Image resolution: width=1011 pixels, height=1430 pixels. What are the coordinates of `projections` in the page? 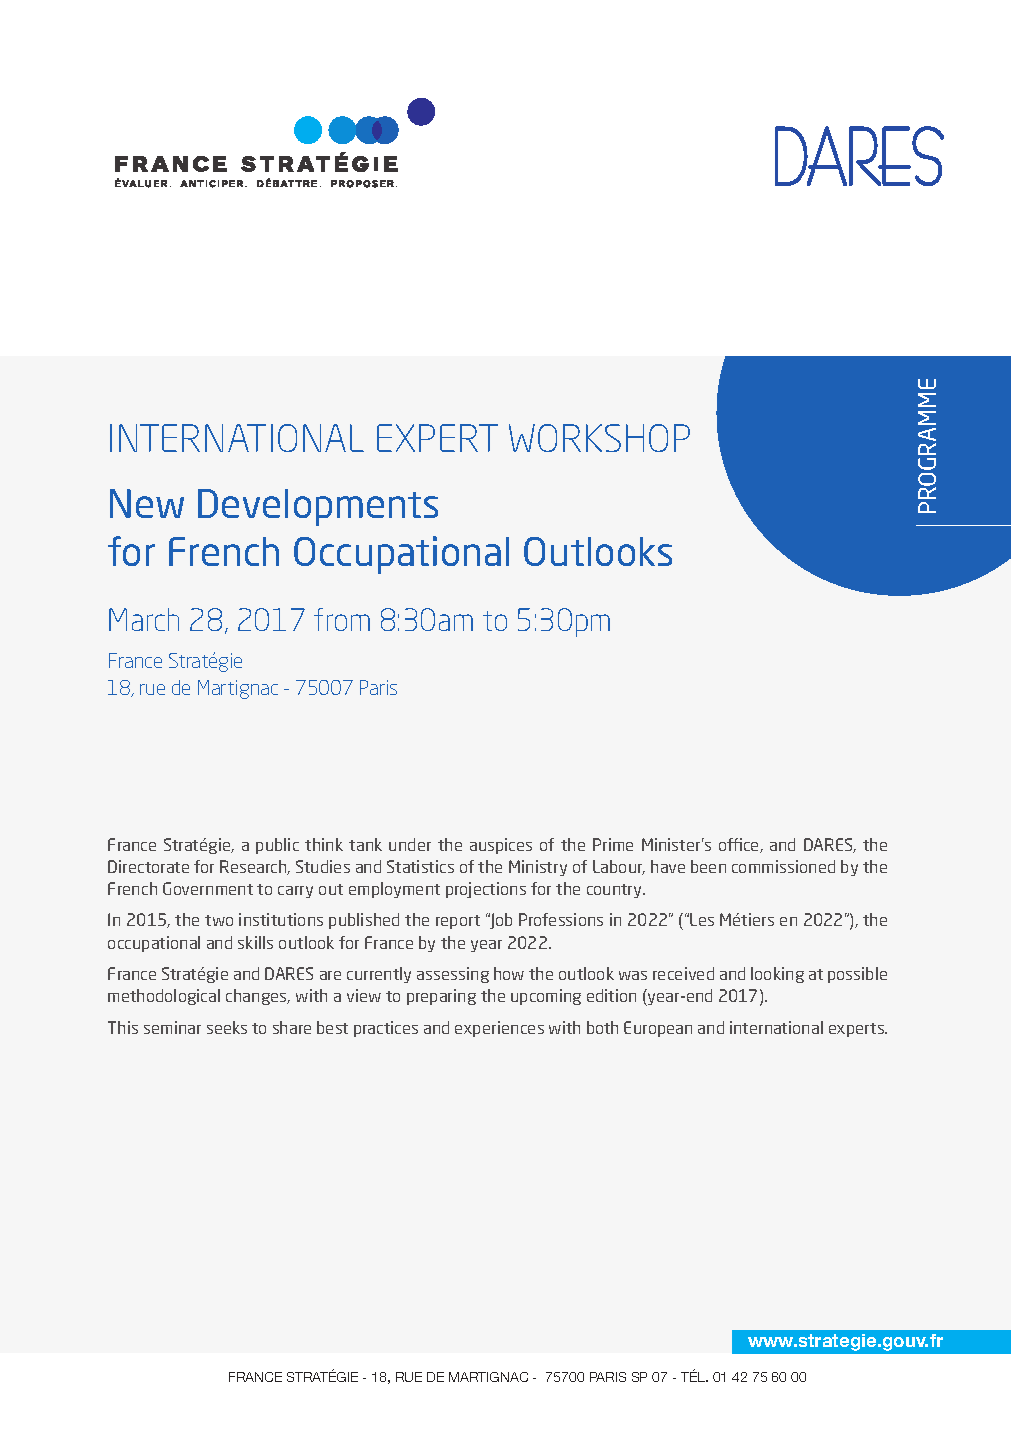 It's located at (486, 890).
